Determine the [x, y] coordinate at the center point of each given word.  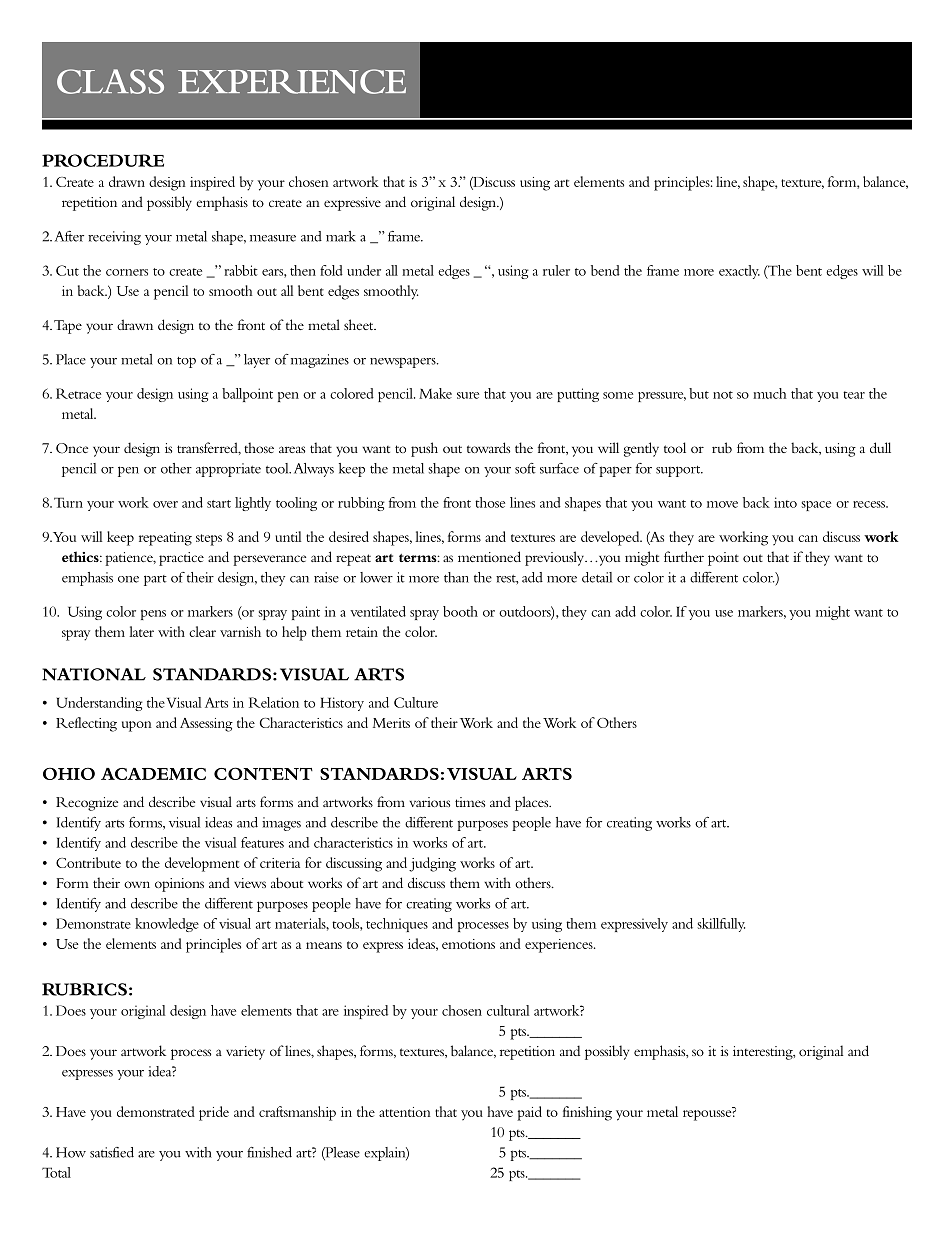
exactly [739, 272]
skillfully [721, 925]
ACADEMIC [153, 774]
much [770, 393]
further [684, 556]
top [186, 362]
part [155, 580]
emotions [468, 944]
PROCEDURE [103, 160]
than [456, 577]
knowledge [167, 925]
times [470, 802]
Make [435, 393]
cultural [508, 1010]
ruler [556, 270]
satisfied [112, 1152]
